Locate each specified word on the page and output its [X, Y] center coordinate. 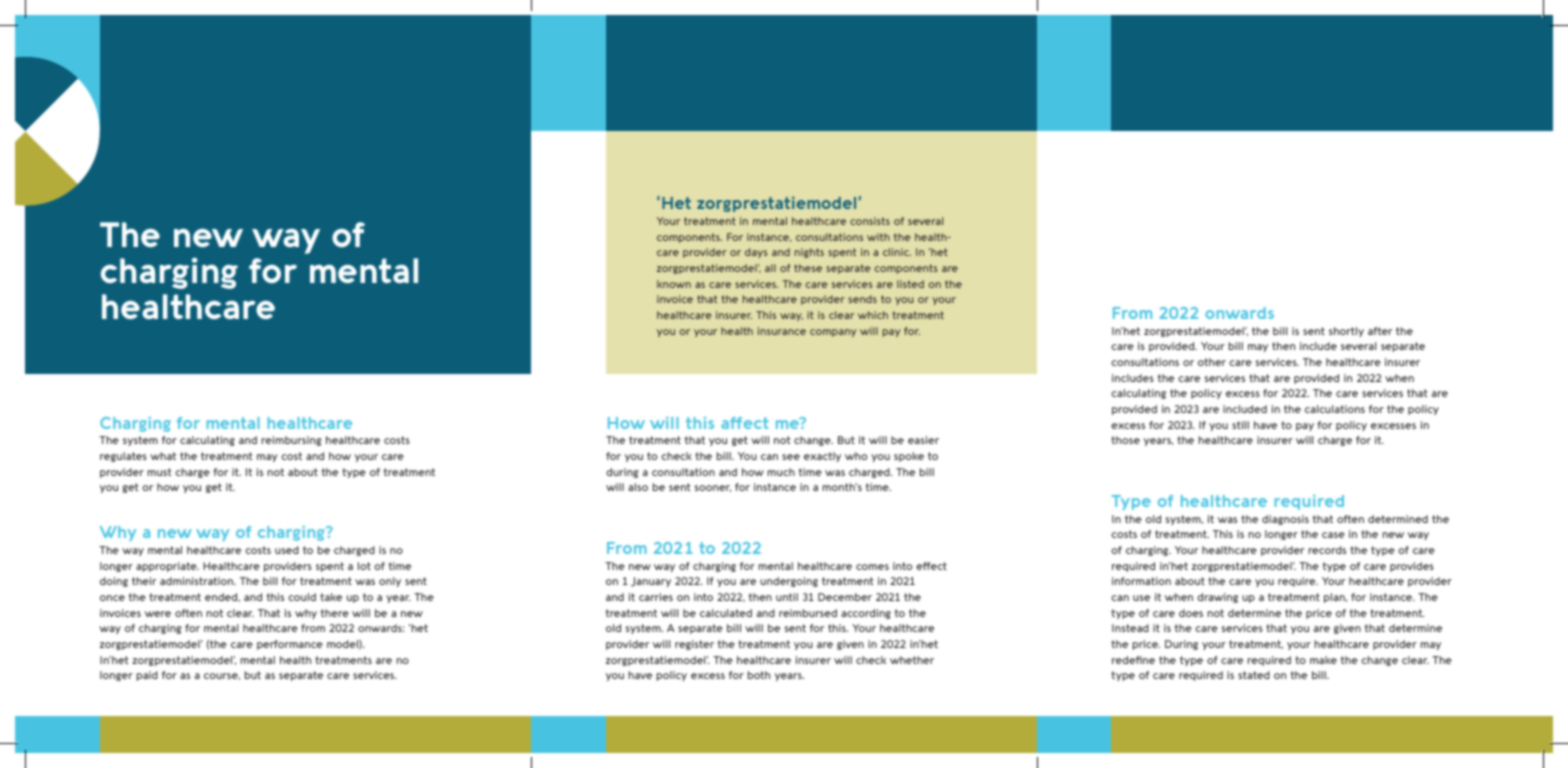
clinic [897, 252]
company [833, 333]
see [791, 457]
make [1323, 660]
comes [872, 567]
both [759, 675]
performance [290, 645]
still [1240, 425]
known [674, 284]
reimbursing [292, 441]
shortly [1346, 332]
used [287, 550]
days [756, 253]
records [1327, 550]
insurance [782, 331]
